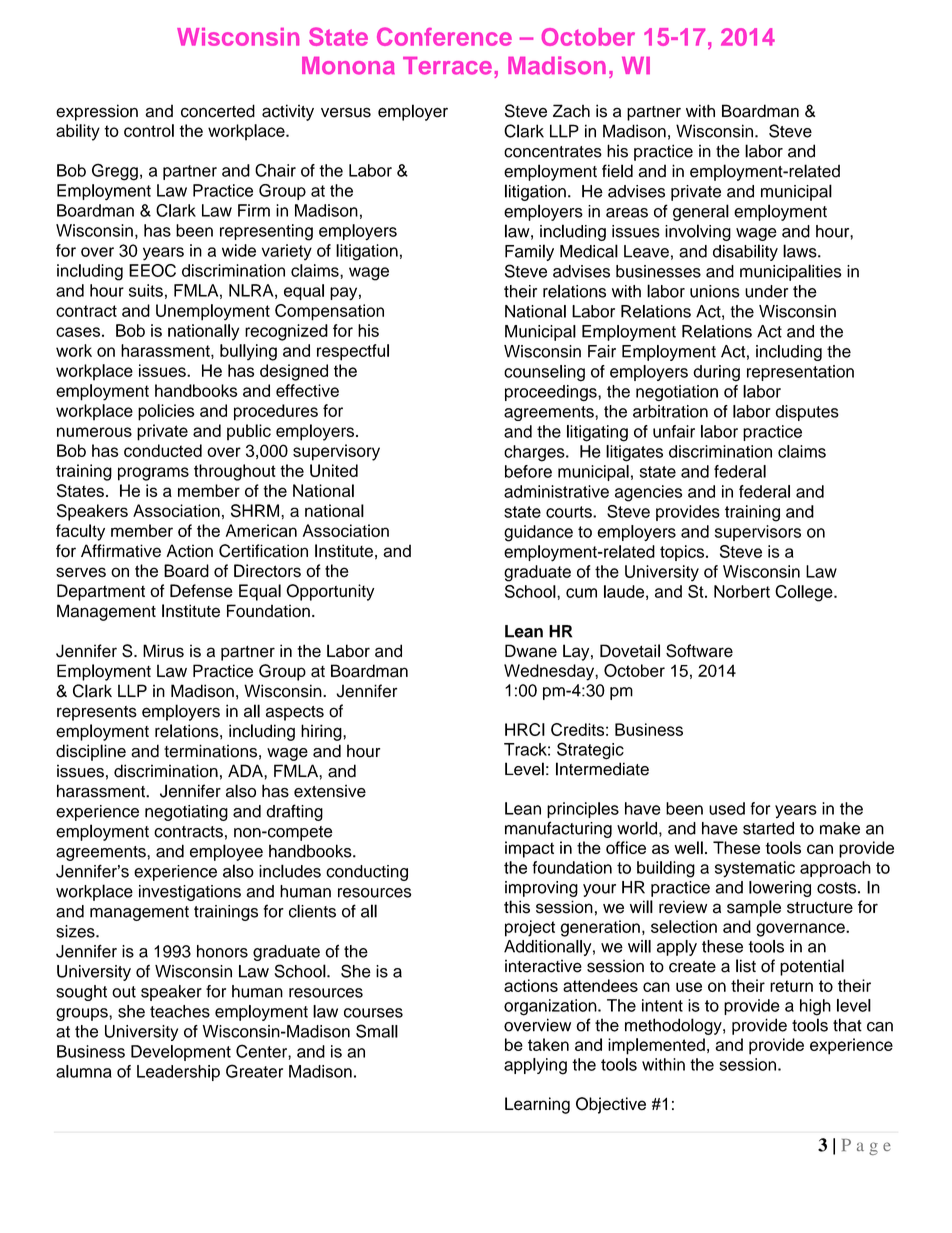  What do you see at coordinates (178, 1073) in the screenshot?
I see `Leadership` at bounding box center [178, 1073].
